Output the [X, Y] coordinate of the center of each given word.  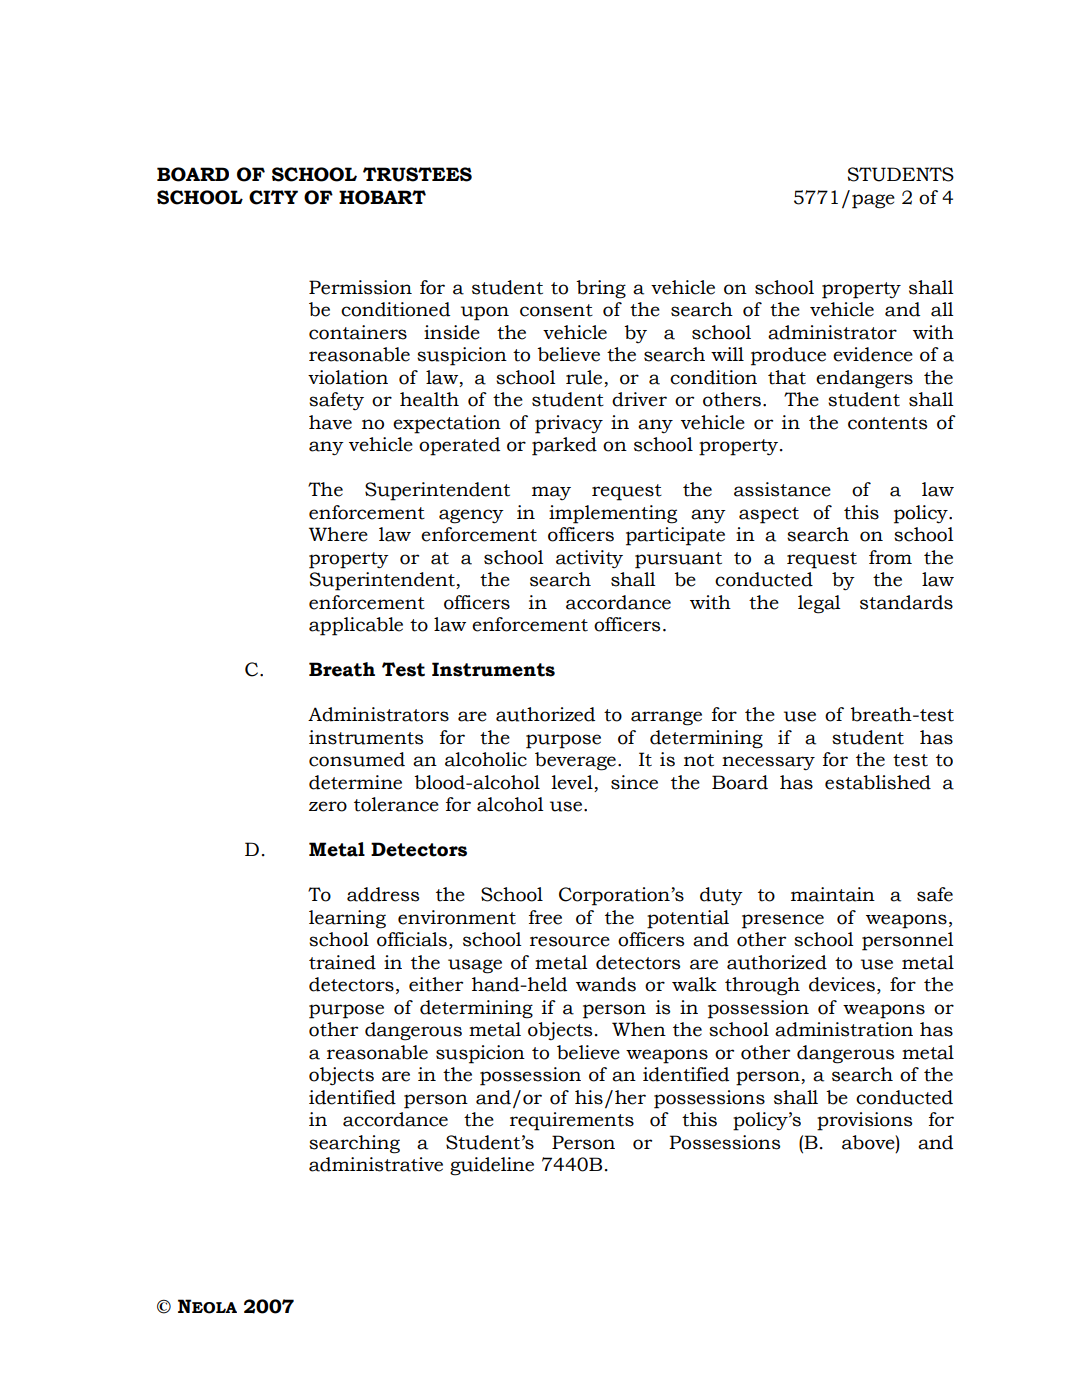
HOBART [382, 197]
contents [887, 423]
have [330, 422]
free [545, 917]
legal [819, 604]
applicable [356, 626]
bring [601, 289]
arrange [666, 718]
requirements [572, 1121]
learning [347, 919]
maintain [833, 894]
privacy [569, 424]
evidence [873, 354]
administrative [376, 1164]
